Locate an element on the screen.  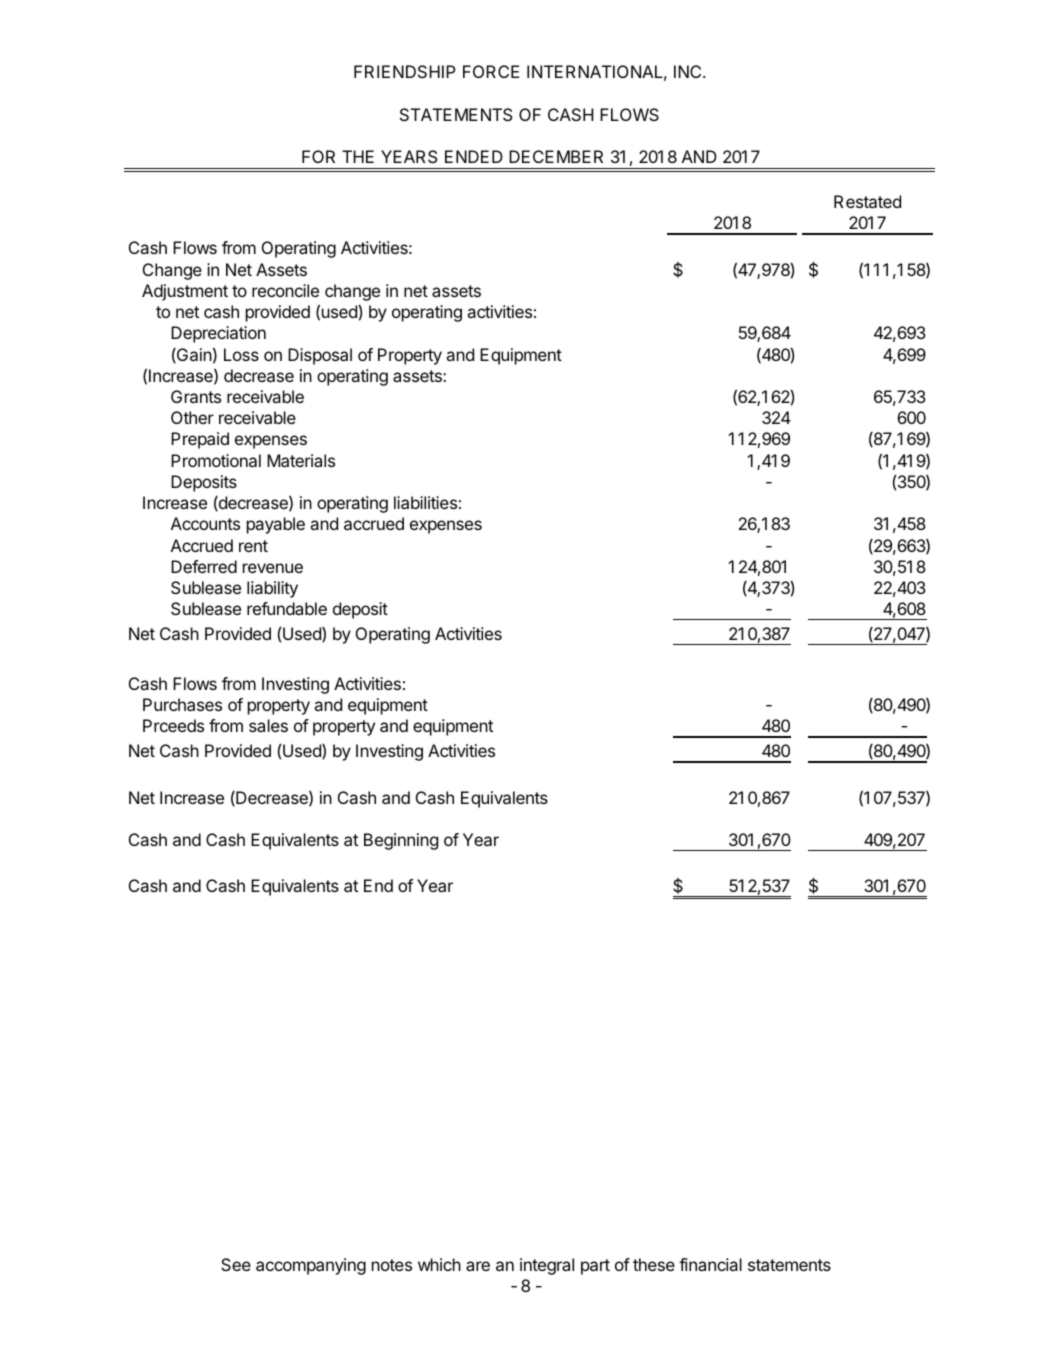
Purchases is located at coordinates (182, 704).
